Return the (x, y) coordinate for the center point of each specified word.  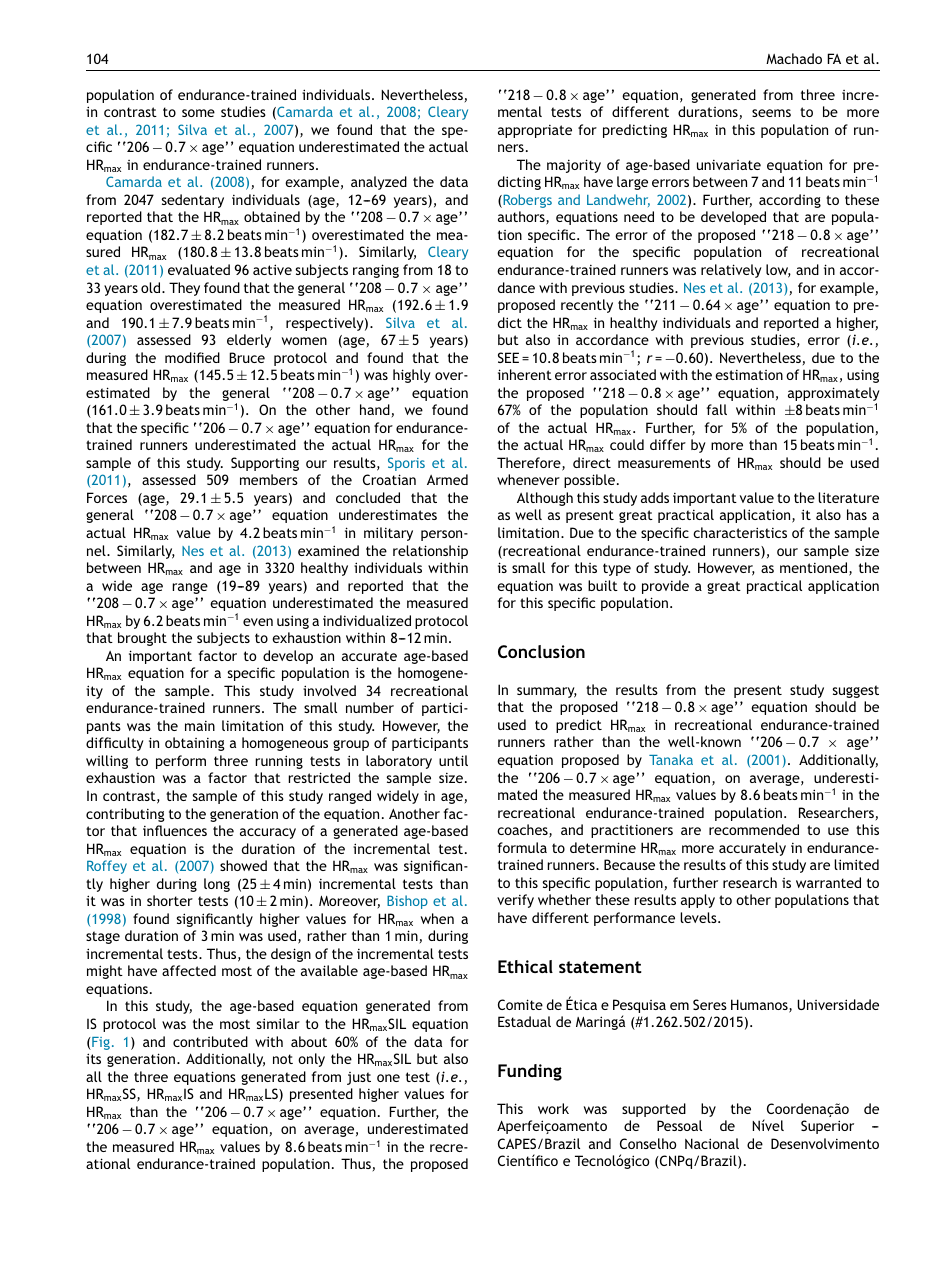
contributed (210, 1041)
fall (717, 409)
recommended (754, 829)
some (198, 113)
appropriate (535, 131)
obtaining (195, 744)
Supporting (265, 464)
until (453, 760)
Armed (447, 479)
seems (771, 113)
